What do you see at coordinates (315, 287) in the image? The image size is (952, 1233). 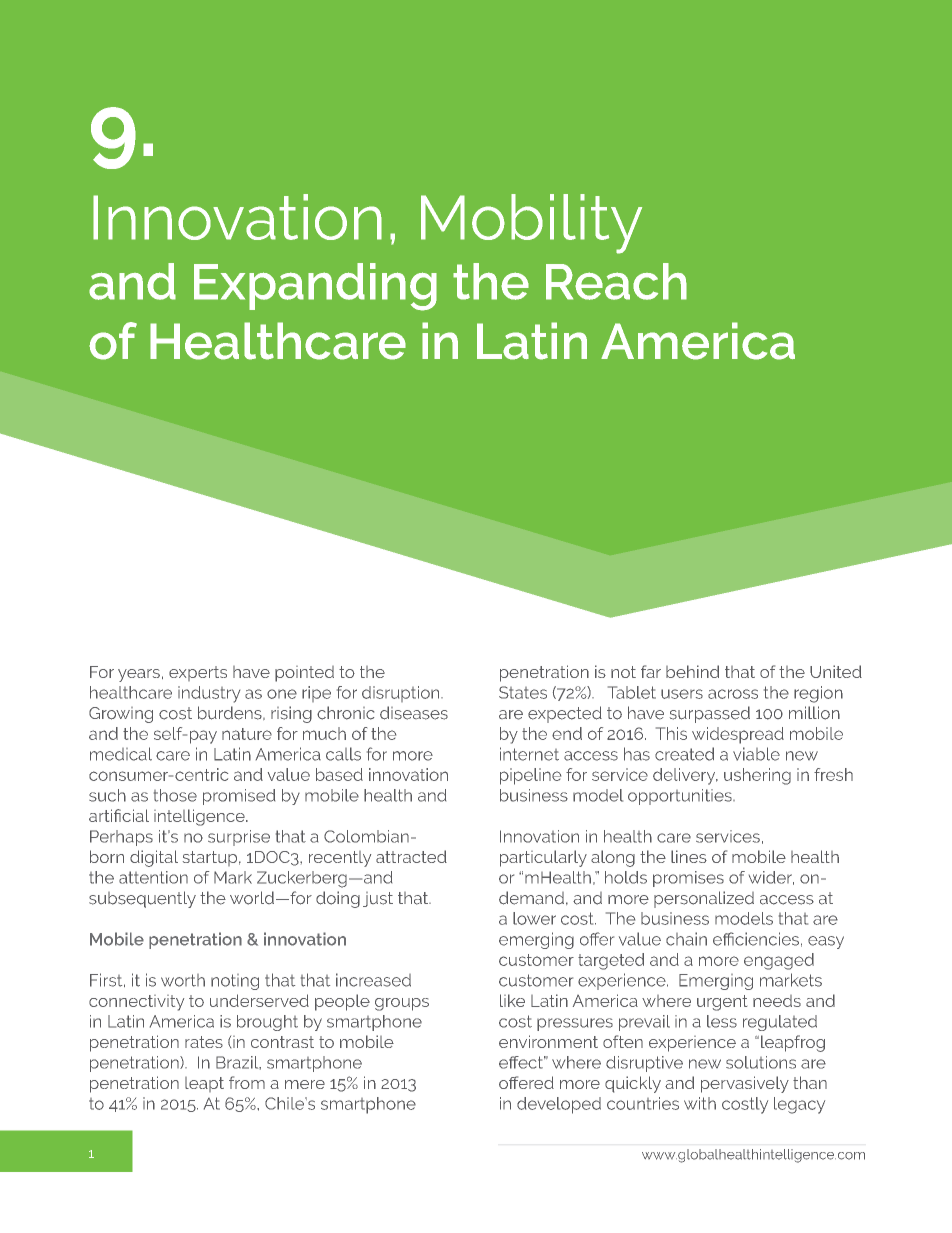 I see `Expanding` at bounding box center [315, 287].
